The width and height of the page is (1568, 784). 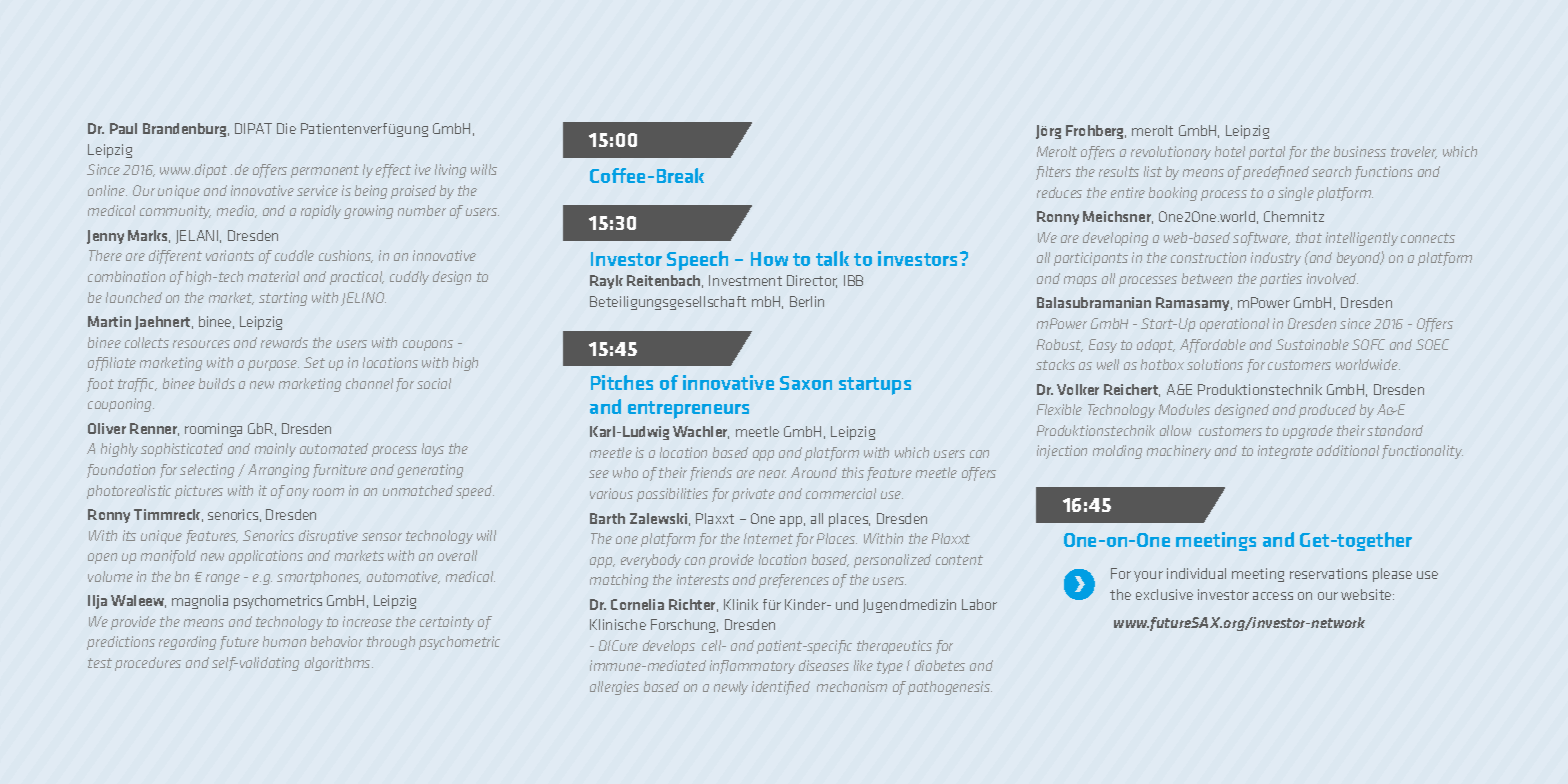 I want to click on parties, so click(x=1281, y=280).
